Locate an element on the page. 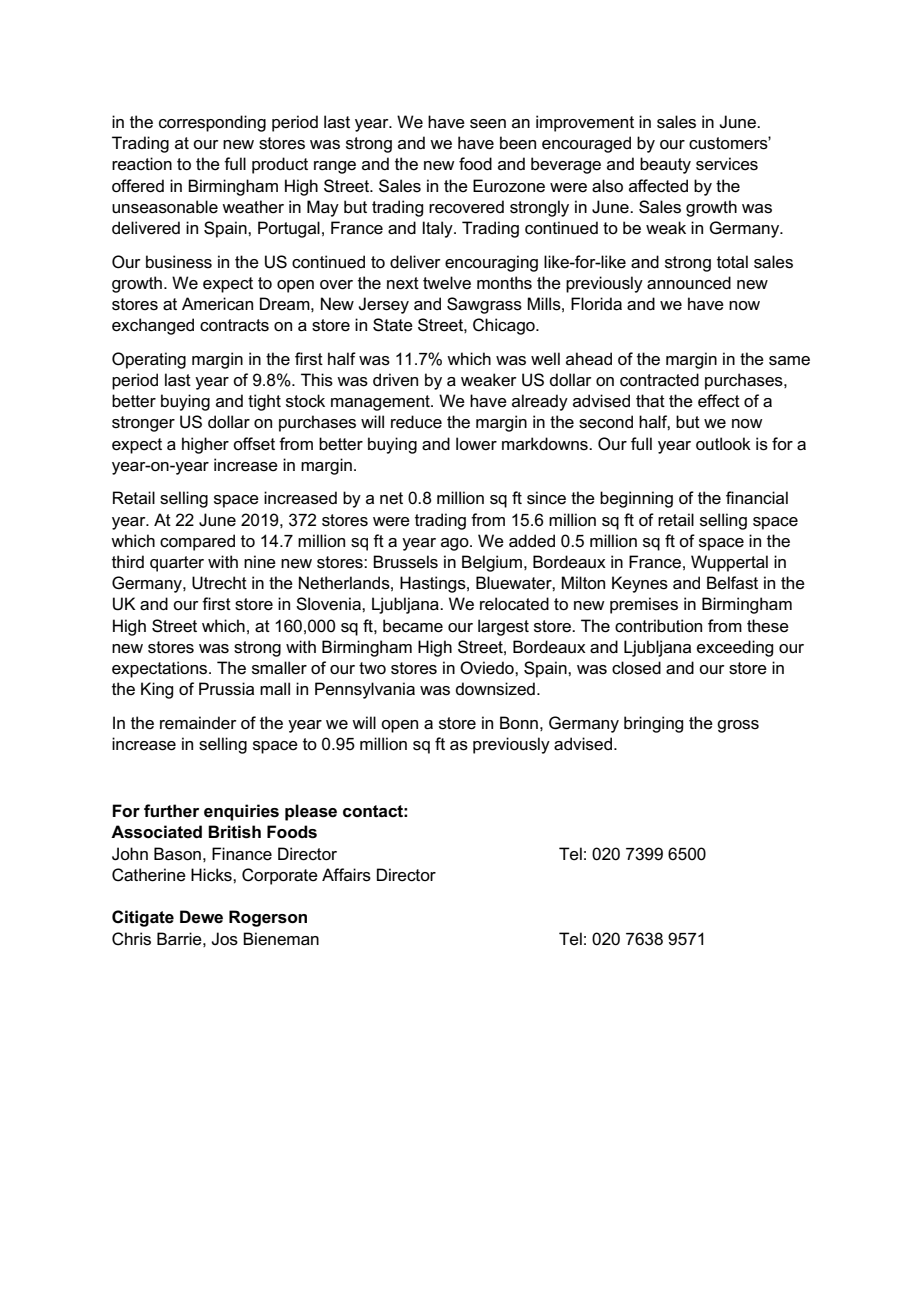  Bonn is located at coordinates (519, 722).
